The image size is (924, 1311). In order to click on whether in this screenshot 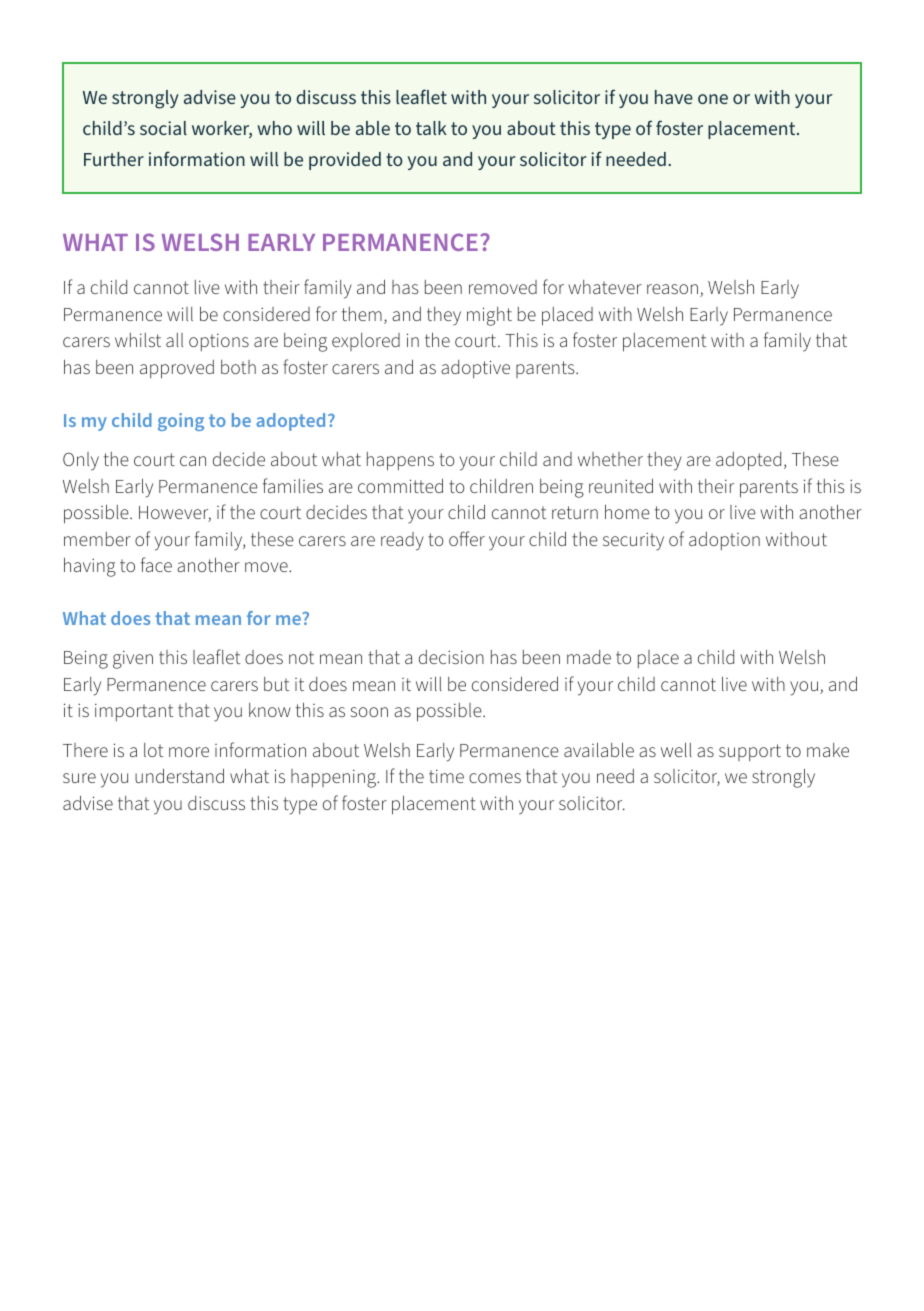, I will do `click(610, 459)`.
